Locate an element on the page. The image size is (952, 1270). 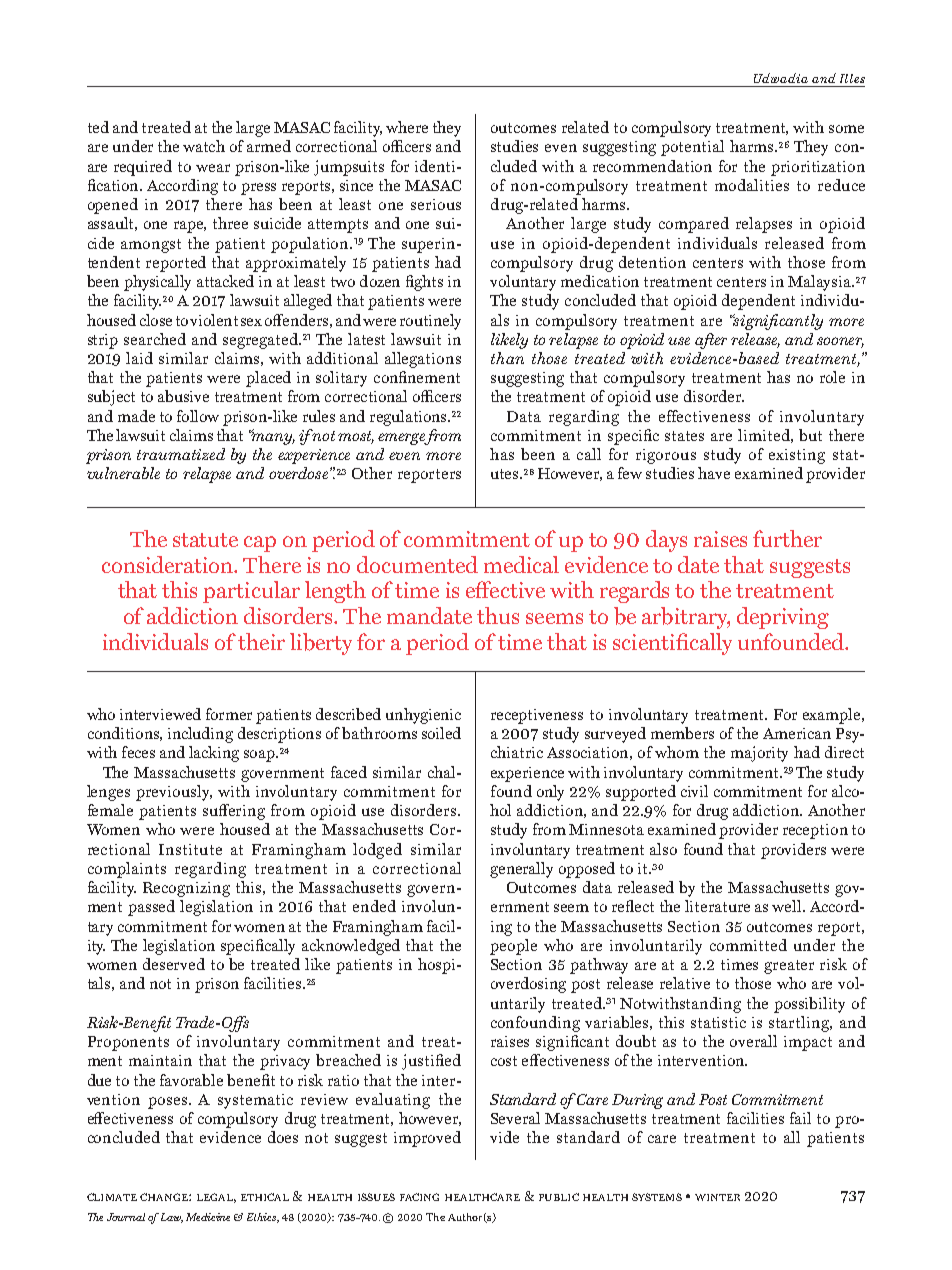
majority is located at coordinates (759, 754).
